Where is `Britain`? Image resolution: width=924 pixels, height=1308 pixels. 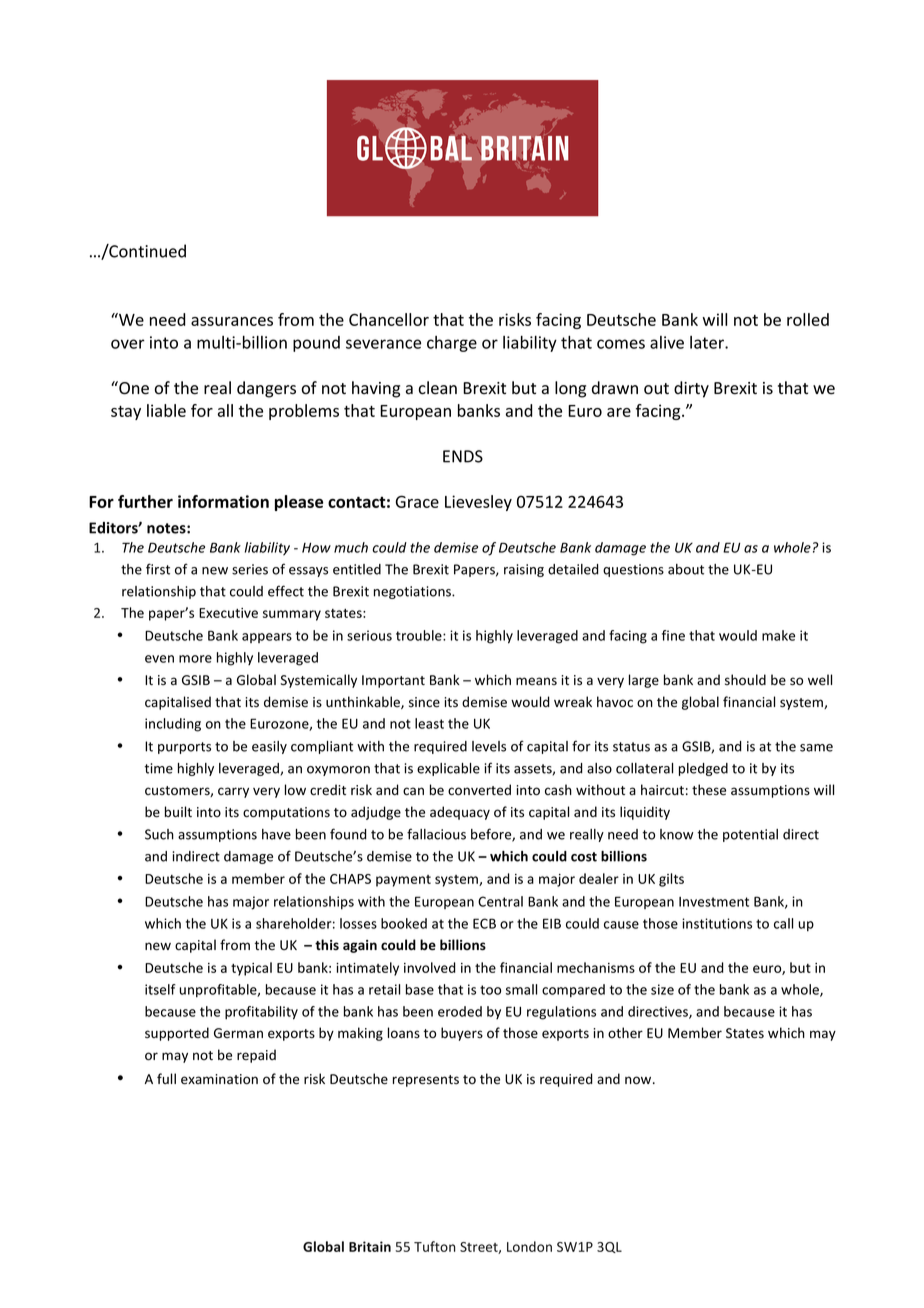 Britain is located at coordinates (370, 1246).
